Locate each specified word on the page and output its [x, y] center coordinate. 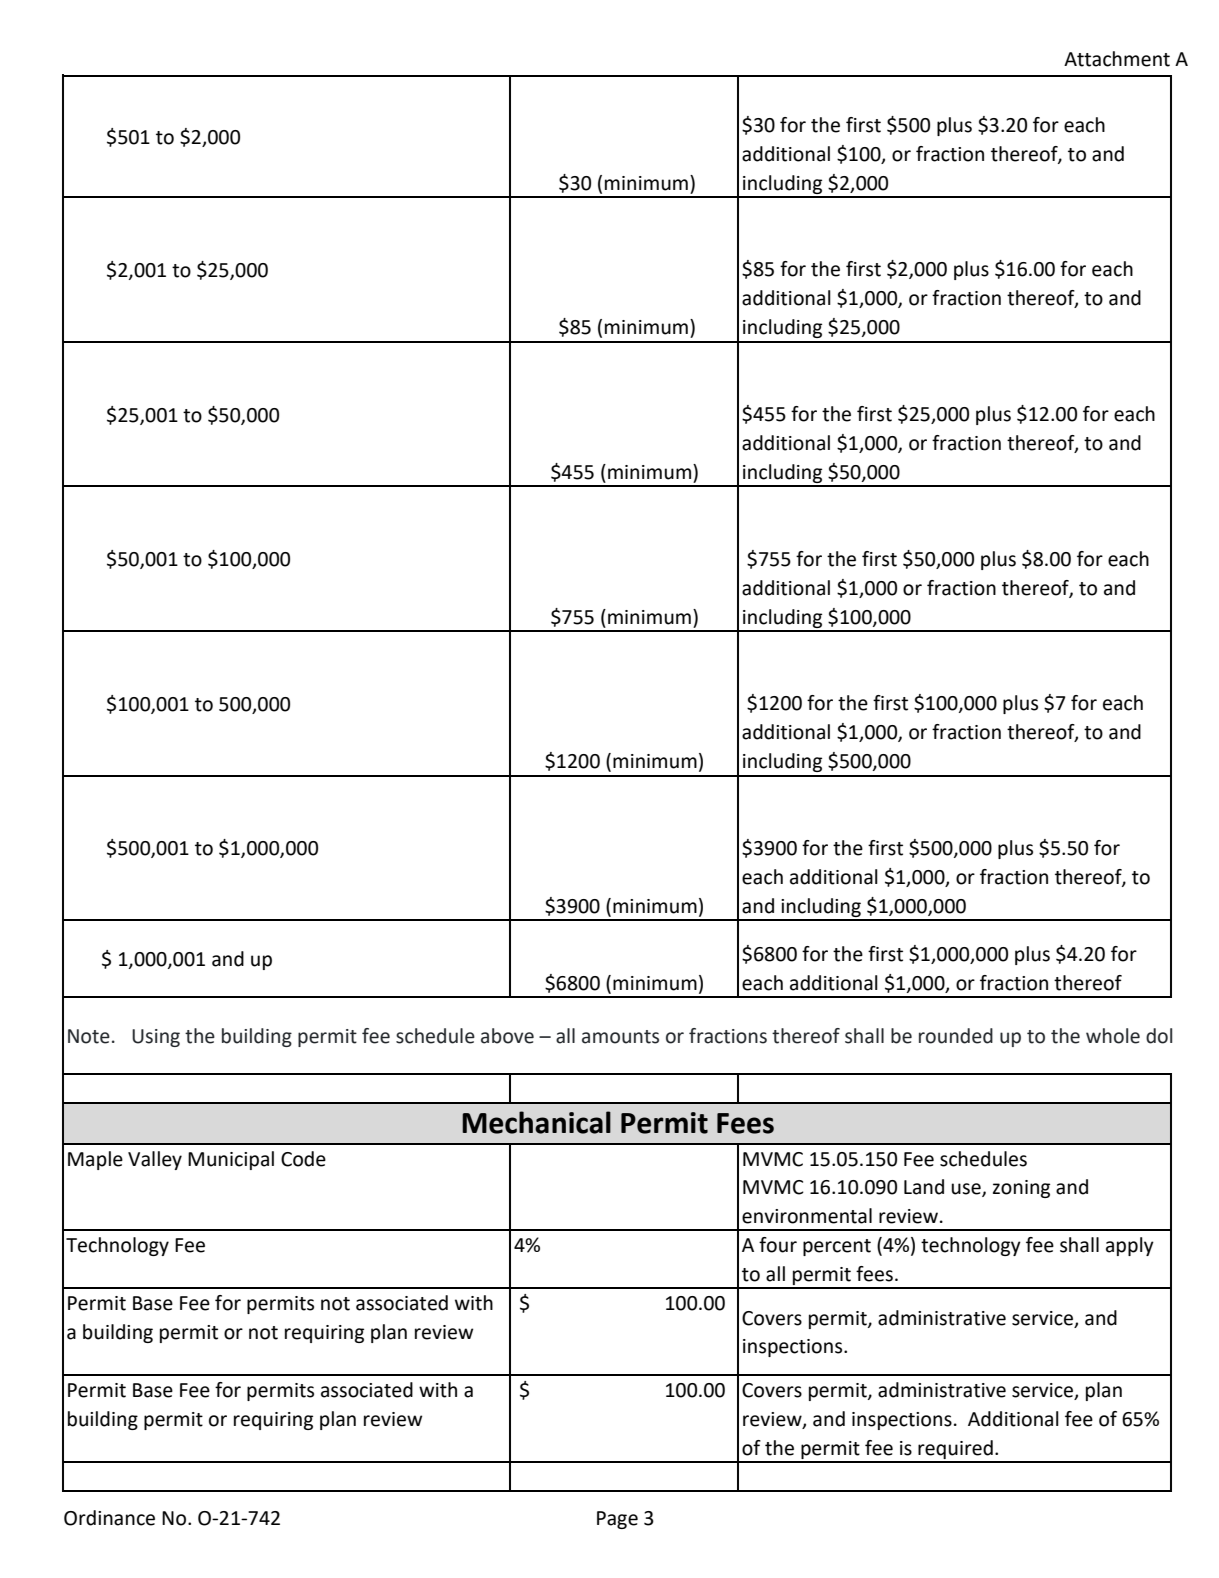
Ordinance [109, 1518]
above [507, 1036]
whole [1113, 1036]
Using [156, 1038]
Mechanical [536, 1122]
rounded [956, 1036]
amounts [620, 1037]
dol [1159, 1036]
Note [89, 1036]
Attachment [1117, 59]
